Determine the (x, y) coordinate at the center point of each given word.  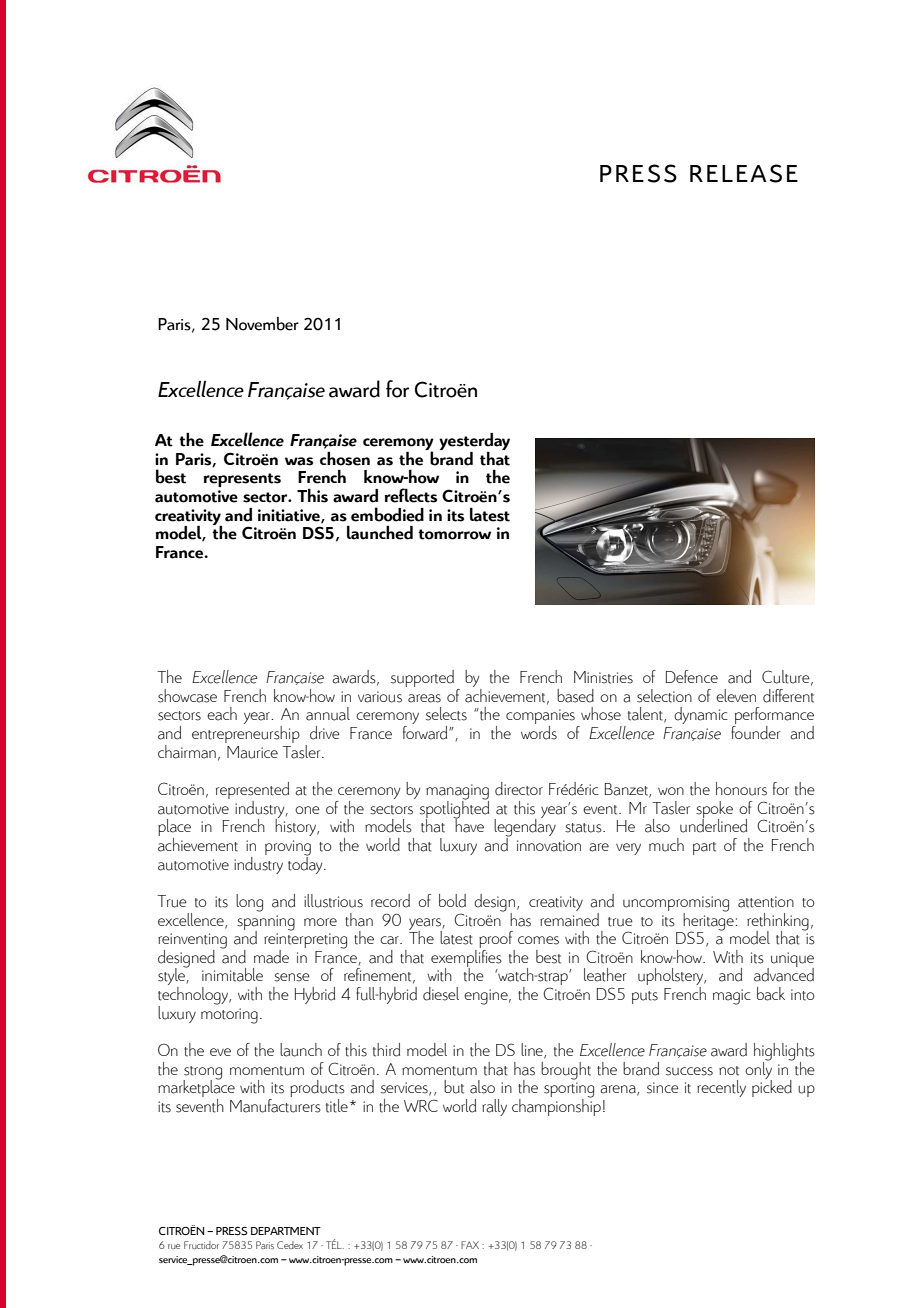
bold (452, 901)
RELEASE (744, 173)
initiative (290, 516)
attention (766, 902)
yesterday (474, 443)
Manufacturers (275, 1104)
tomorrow (454, 534)
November (262, 324)
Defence (692, 676)
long (249, 903)
